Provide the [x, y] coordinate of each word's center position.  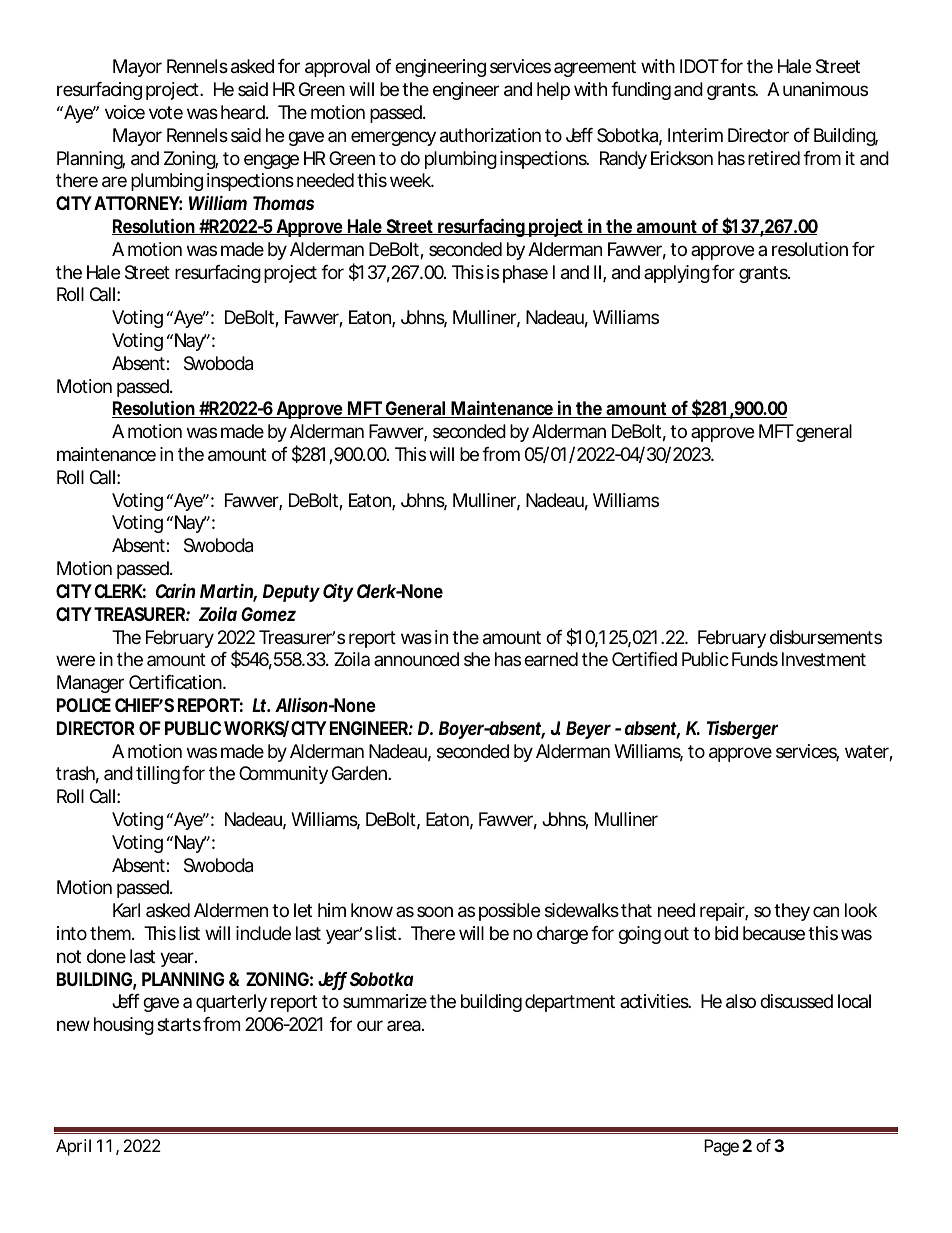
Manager [90, 684]
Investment [824, 659]
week [410, 180]
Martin [227, 592]
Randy [623, 160]
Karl [126, 910]
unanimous [825, 89]
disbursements [826, 637]
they [792, 912]
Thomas [283, 203]
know [372, 910]
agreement [595, 68]
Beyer [588, 730]
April [73, 1147]
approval [337, 68]
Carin [175, 591]
